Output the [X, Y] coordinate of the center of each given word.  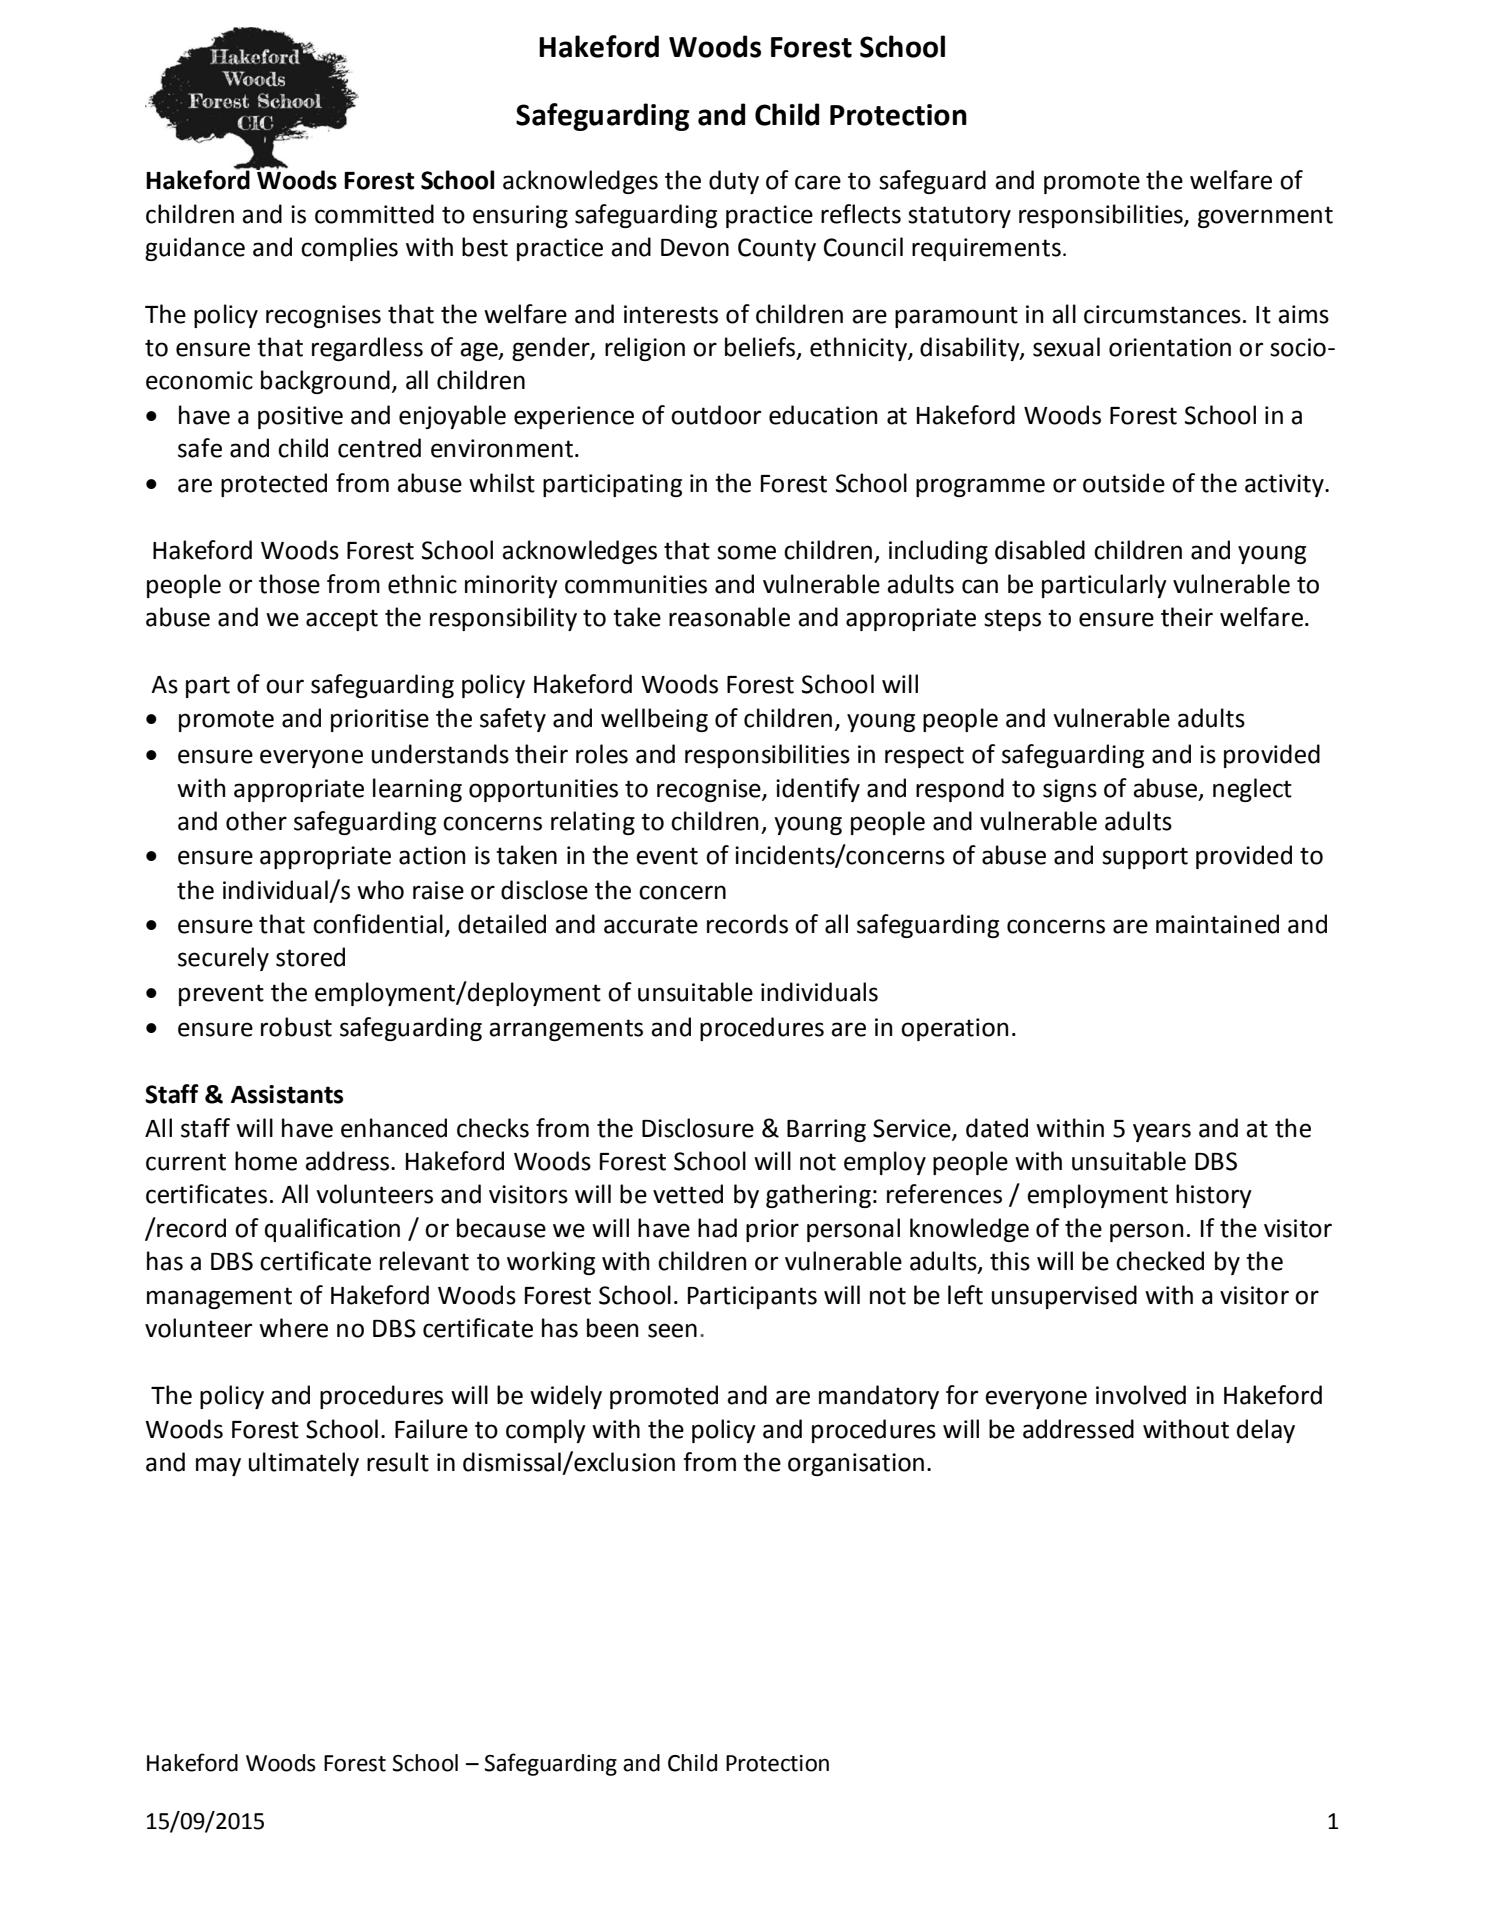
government [1265, 217]
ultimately [304, 1464]
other [256, 821]
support [1145, 858]
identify [818, 790]
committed [374, 214]
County [777, 249]
